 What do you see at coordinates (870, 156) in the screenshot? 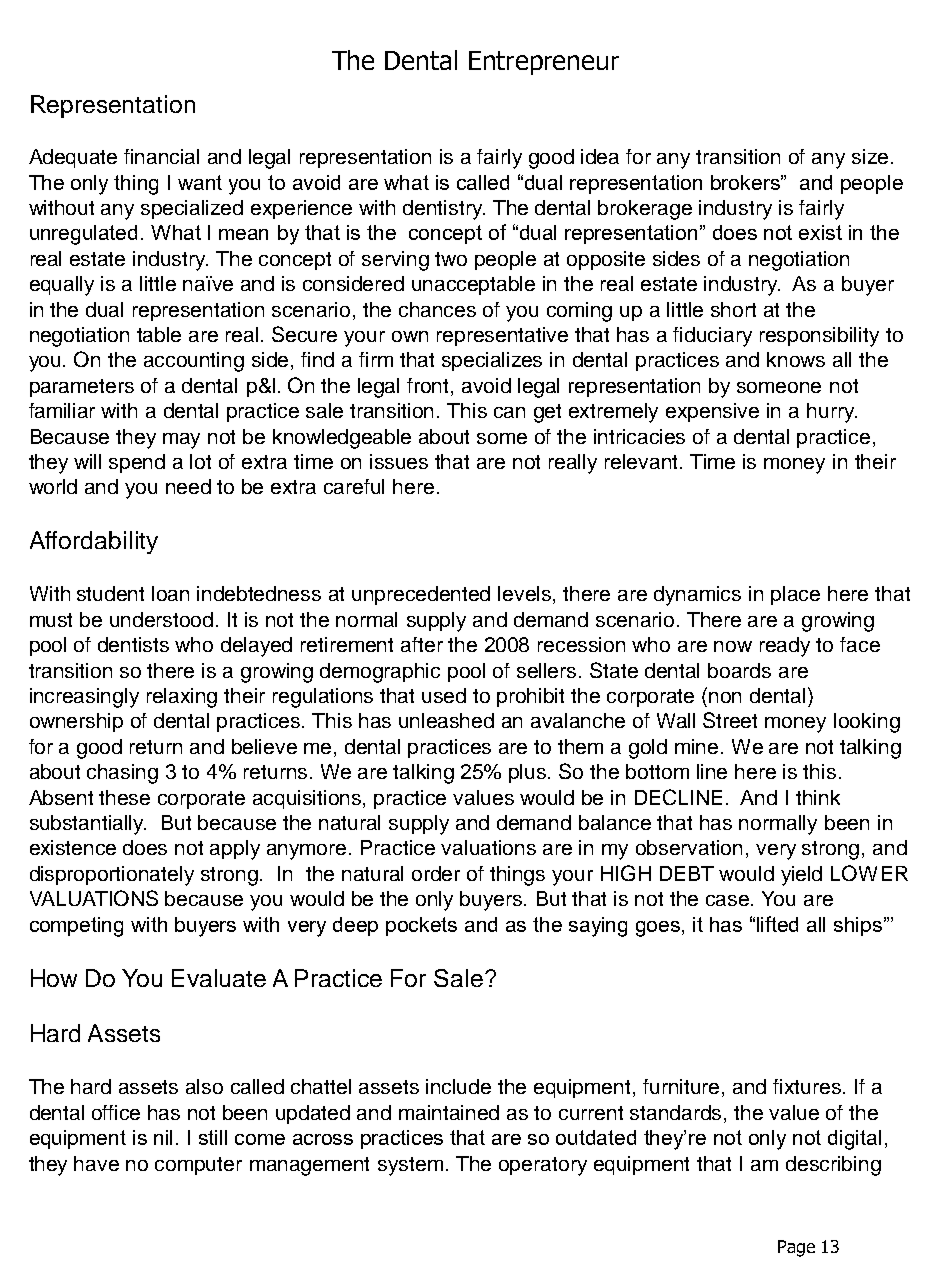
I see `size` at bounding box center [870, 156].
